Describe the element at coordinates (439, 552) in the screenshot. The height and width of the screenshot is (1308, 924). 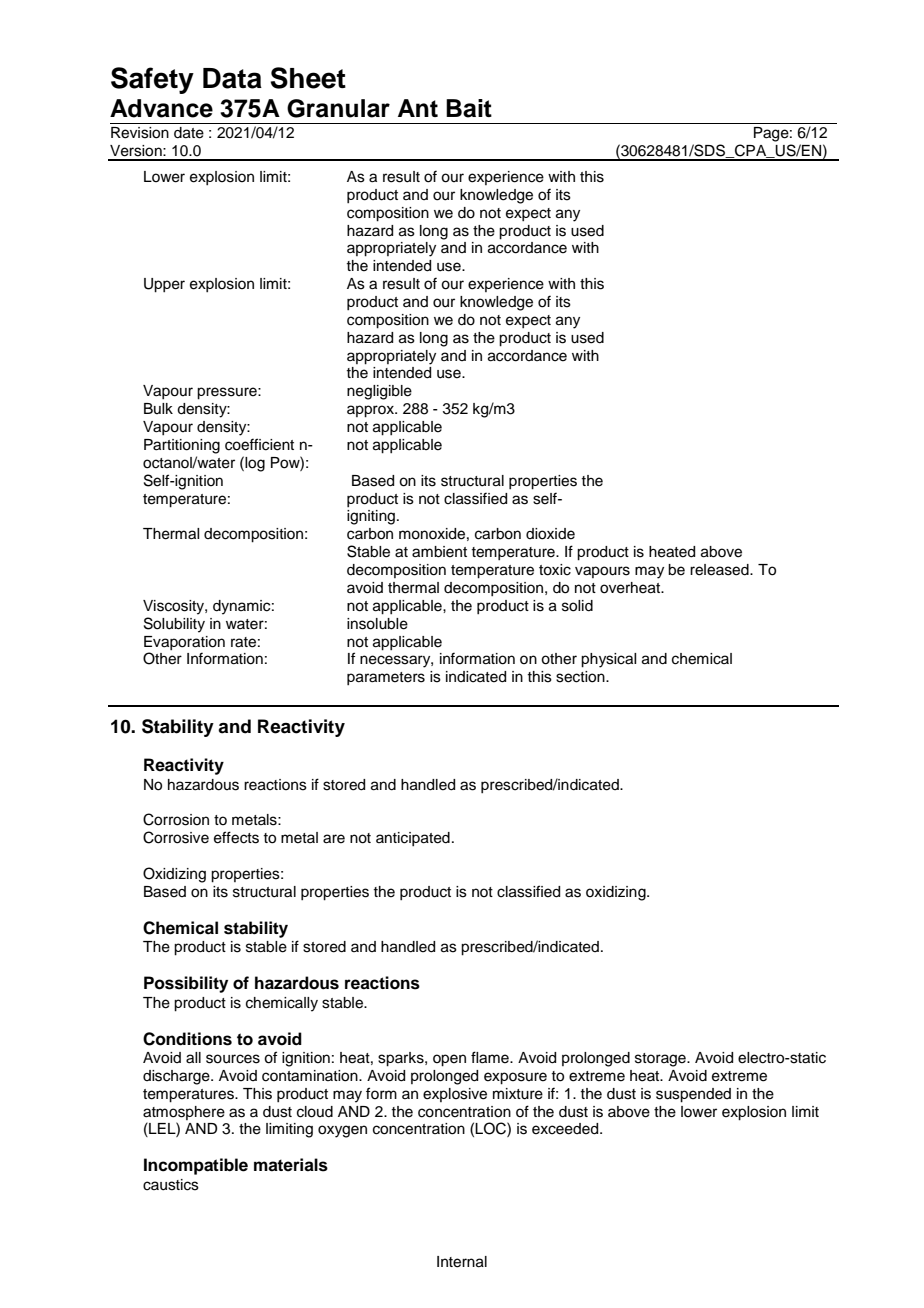
I see `ambient` at that location.
